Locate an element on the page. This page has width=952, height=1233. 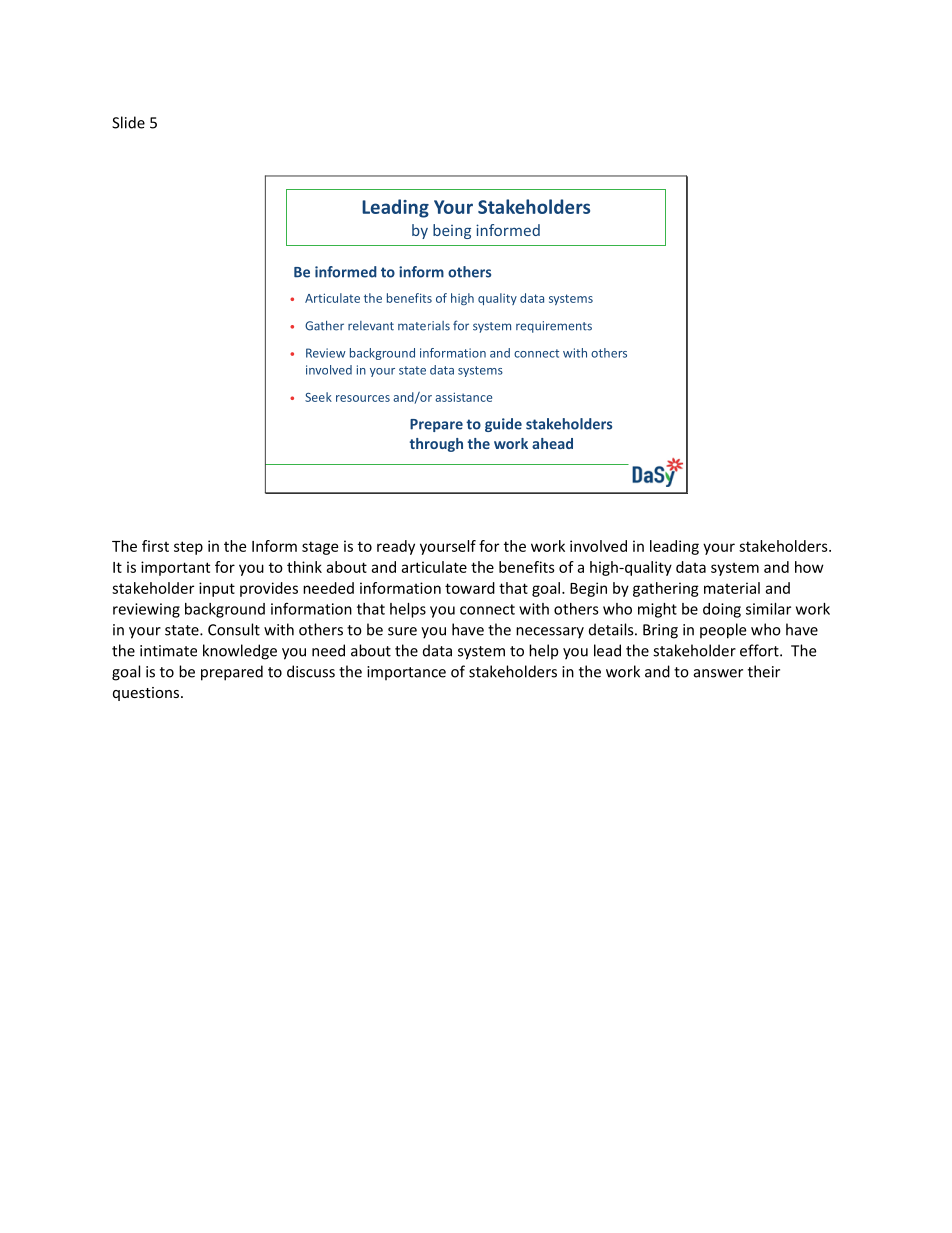
Slide is located at coordinates (128, 122).
